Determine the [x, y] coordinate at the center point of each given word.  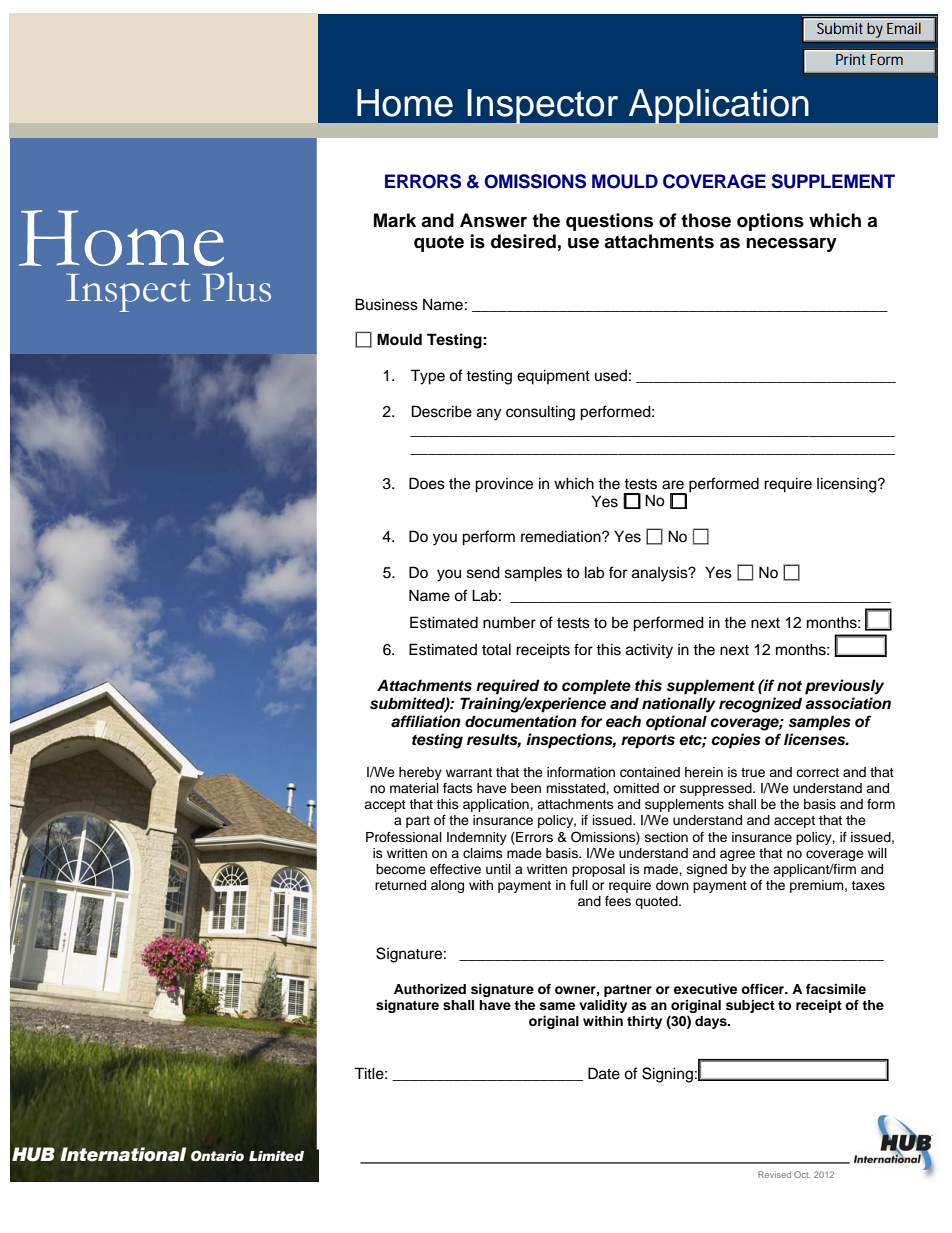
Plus [236, 287]
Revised [774, 1174]
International [123, 1154]
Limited [276, 1156]
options [770, 222]
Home [405, 103]
